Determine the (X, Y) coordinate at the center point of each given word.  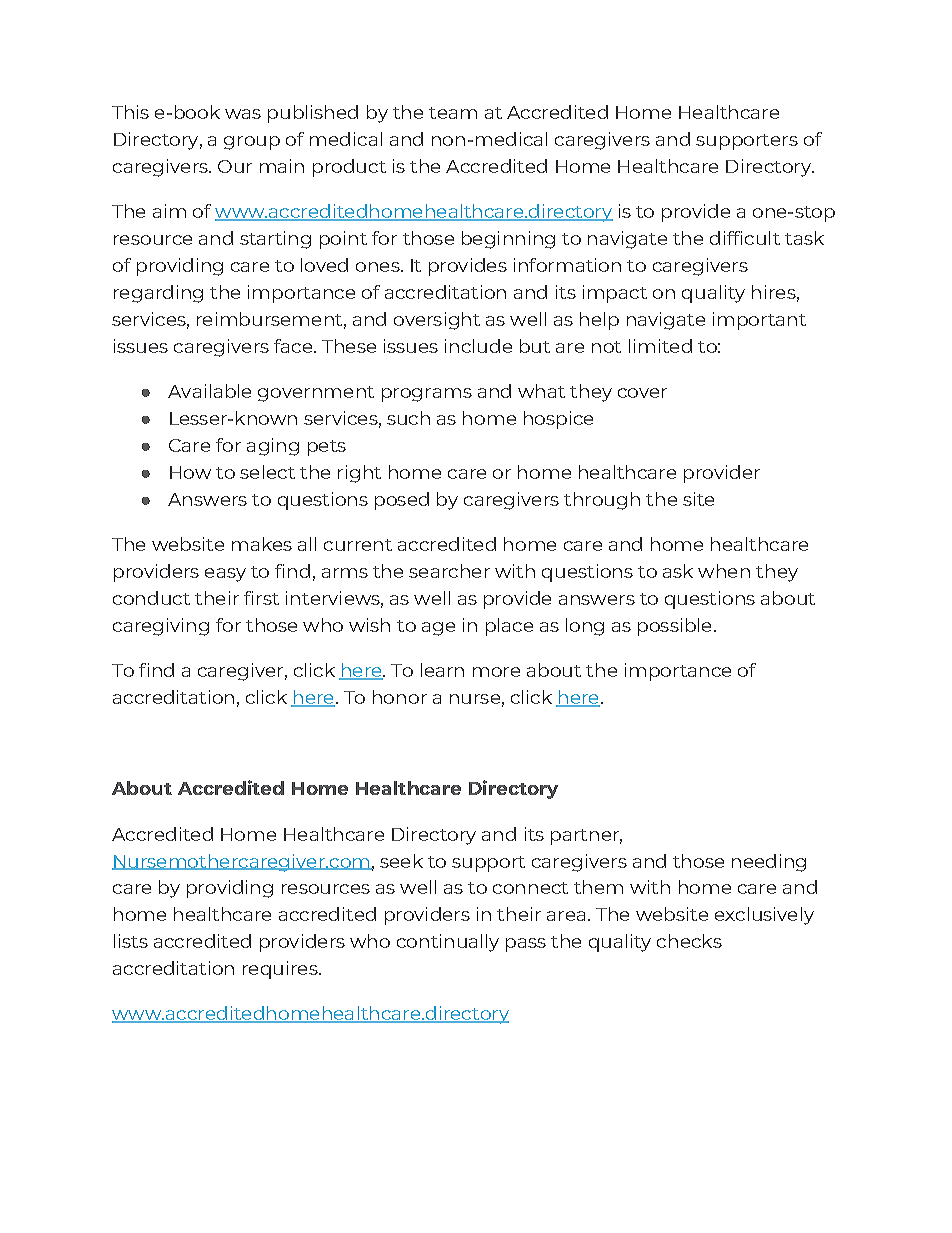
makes (262, 544)
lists (131, 941)
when (724, 571)
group (252, 143)
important (759, 321)
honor (400, 697)
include (478, 346)
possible (674, 627)
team (453, 113)
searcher (449, 571)
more (496, 672)
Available (209, 391)
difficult (745, 238)
